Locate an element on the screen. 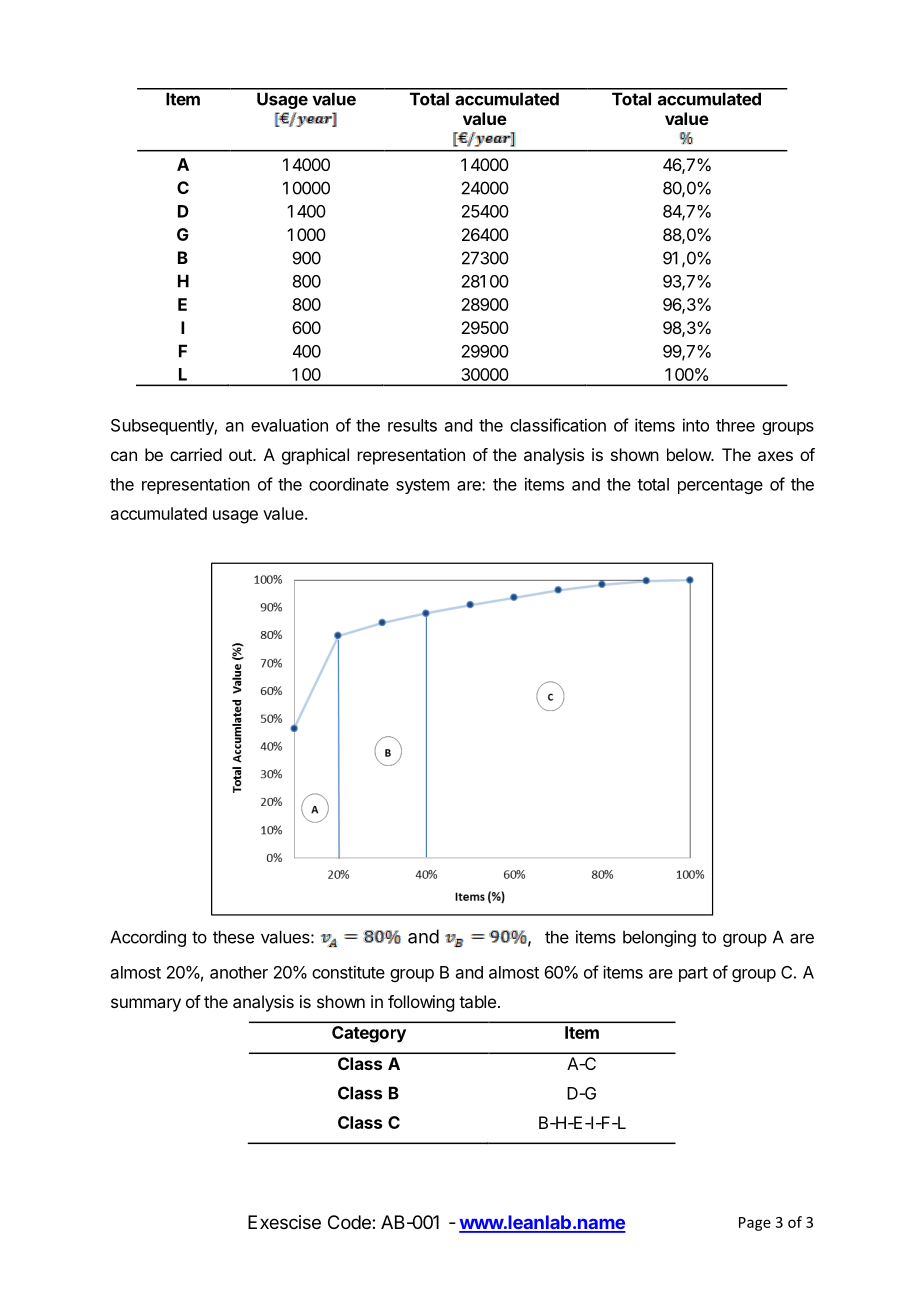 The width and height of the screenshot is (924, 1308). system is located at coordinates (422, 486).
